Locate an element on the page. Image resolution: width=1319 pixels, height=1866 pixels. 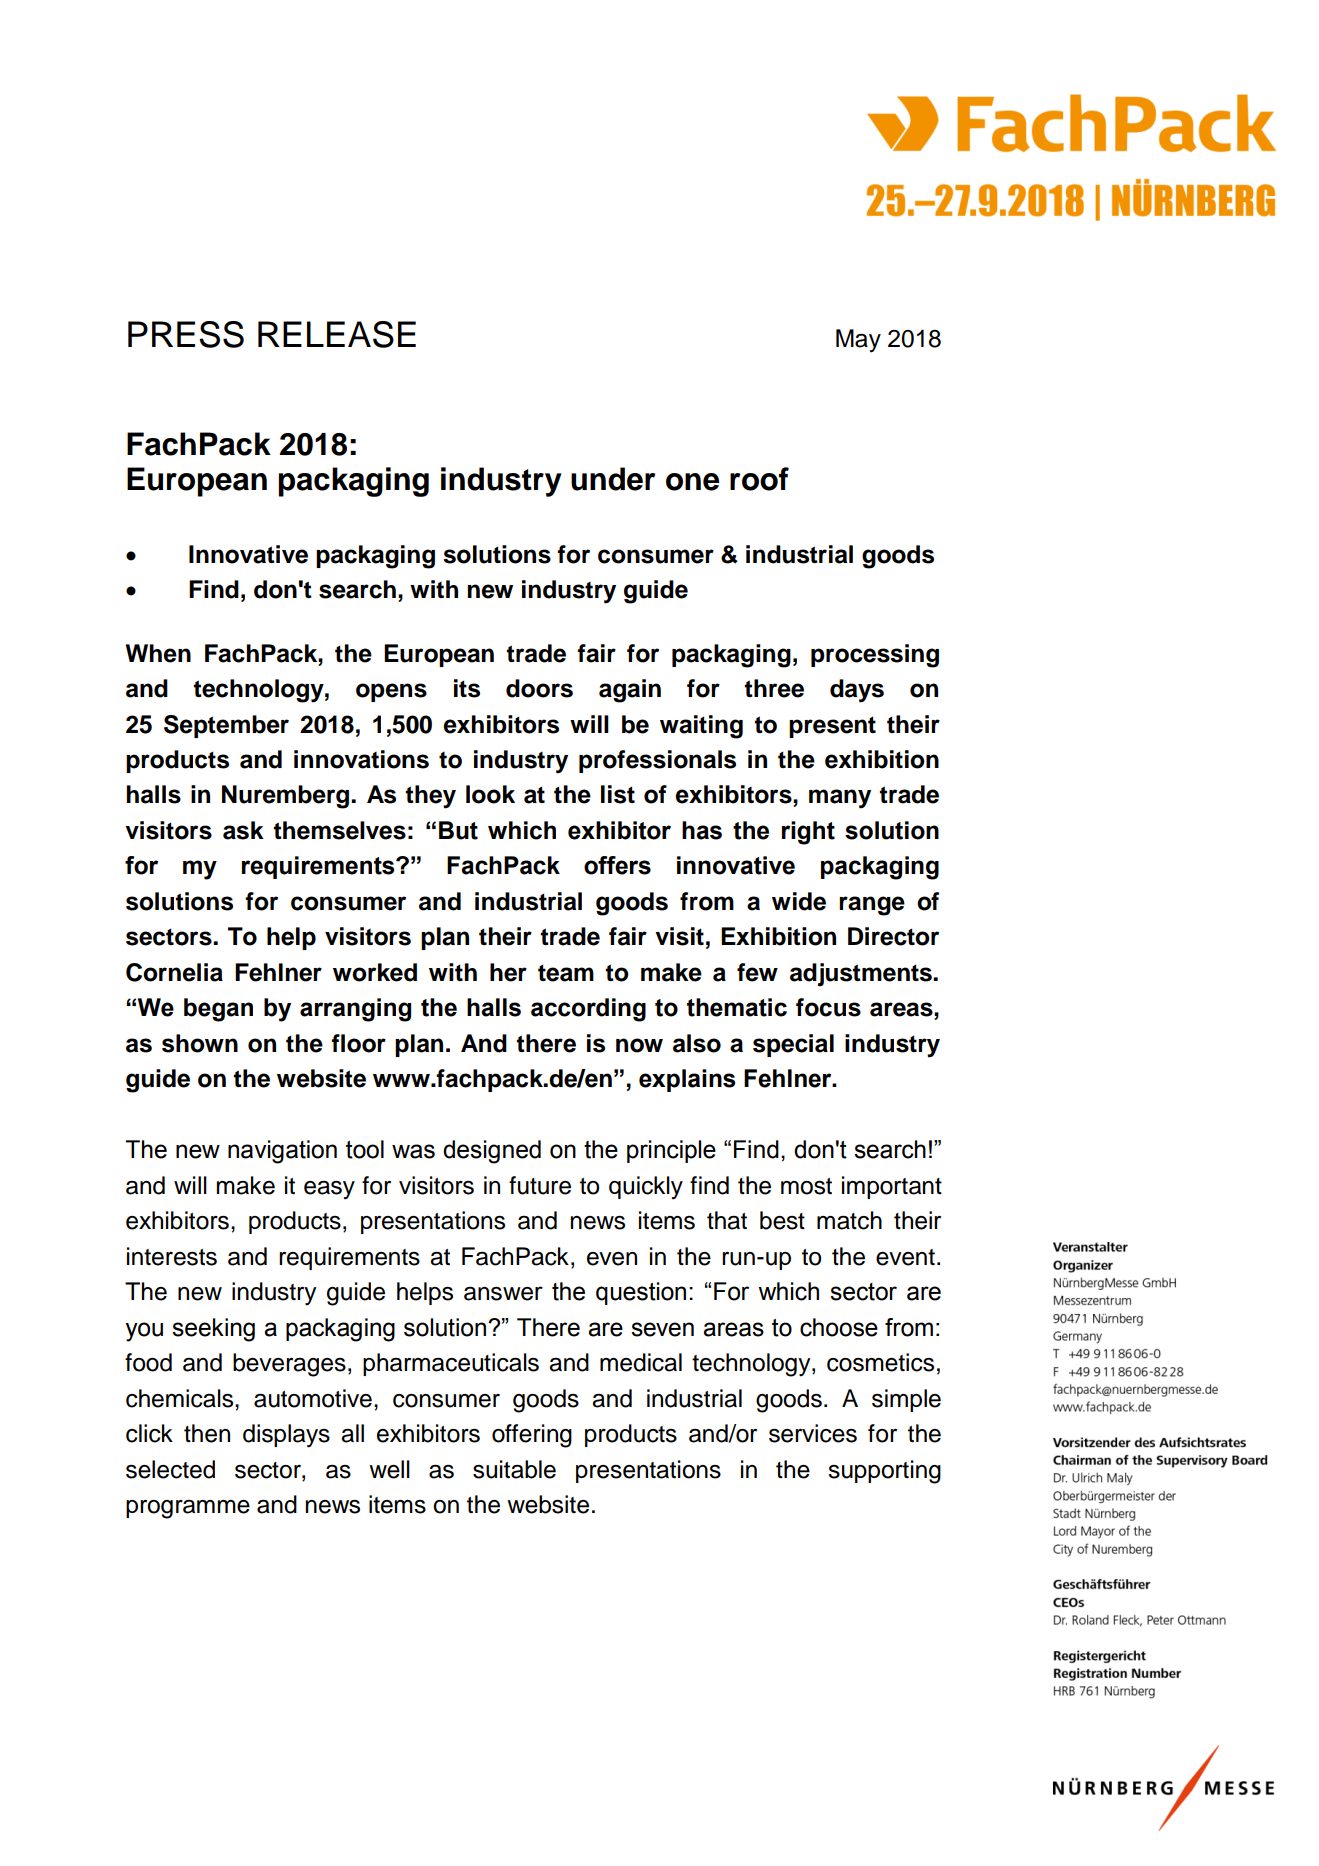
navigation is located at coordinates (282, 1152).
